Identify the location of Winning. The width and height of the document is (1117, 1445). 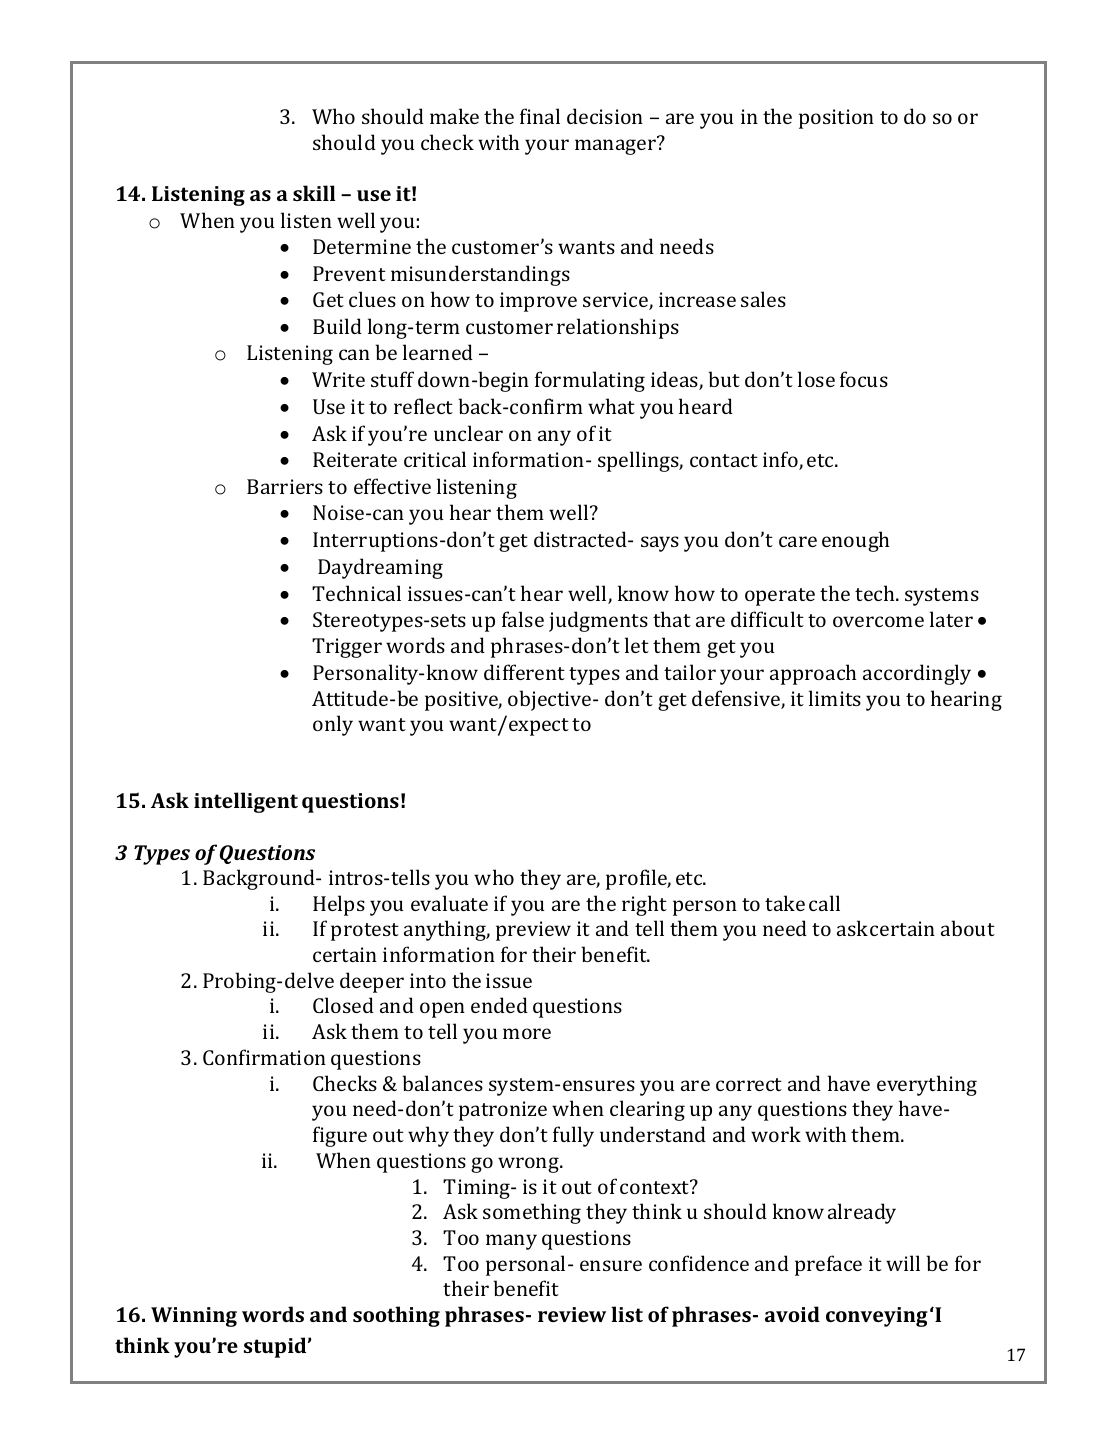
(194, 1317).
